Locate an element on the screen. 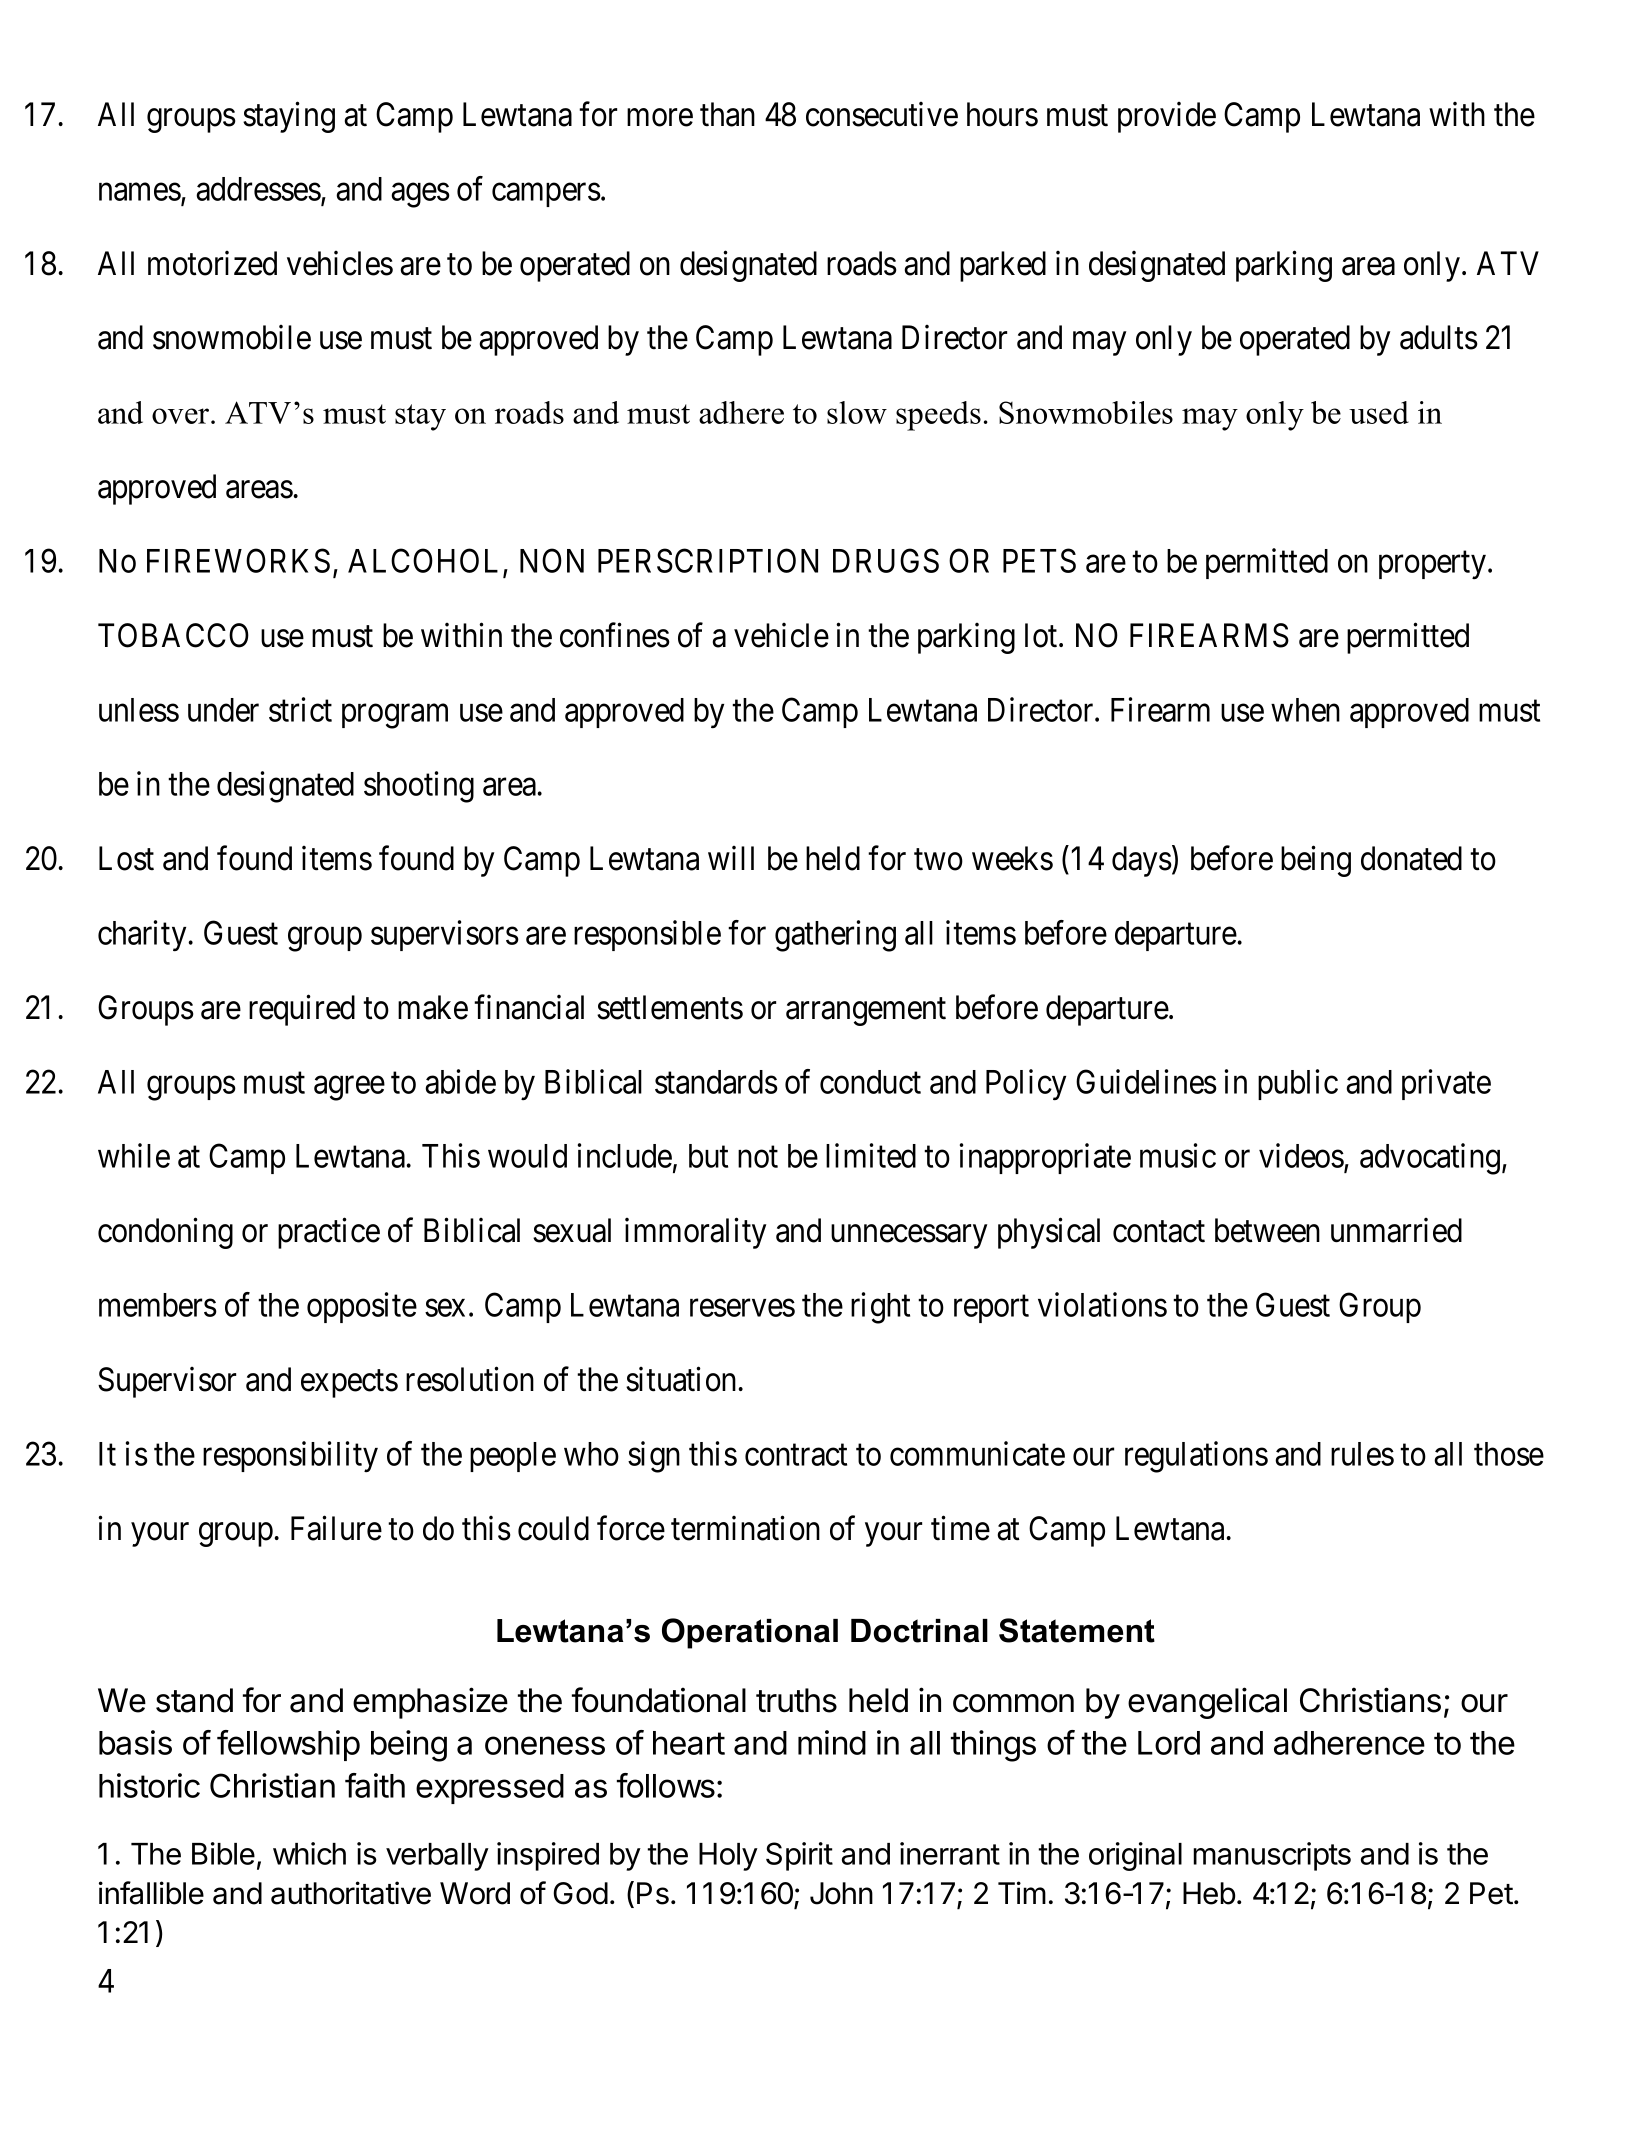 This screenshot has width=1650, height=2135. unmarried is located at coordinates (1396, 1230).
